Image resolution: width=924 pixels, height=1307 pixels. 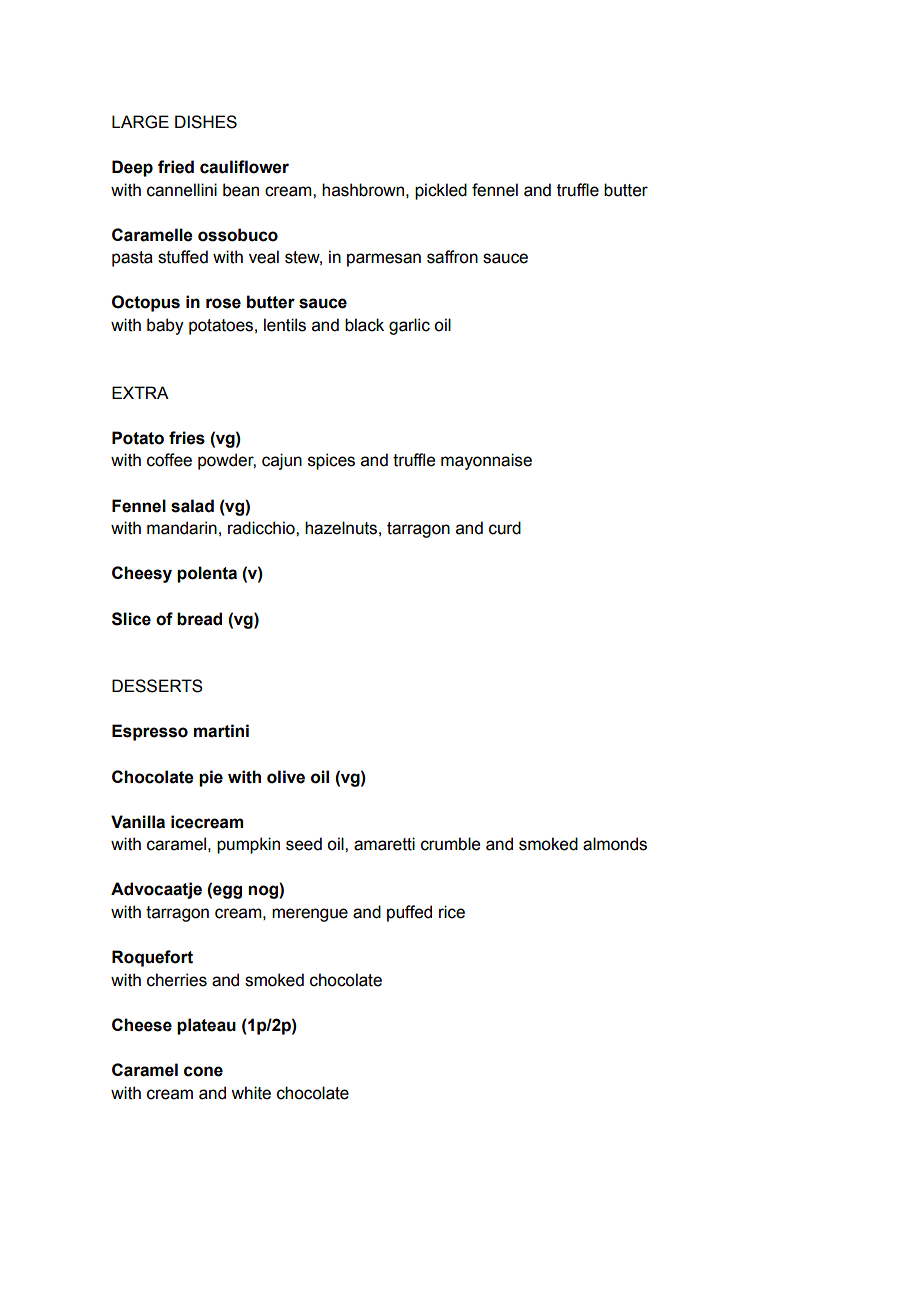 I want to click on white, so click(x=251, y=1093).
